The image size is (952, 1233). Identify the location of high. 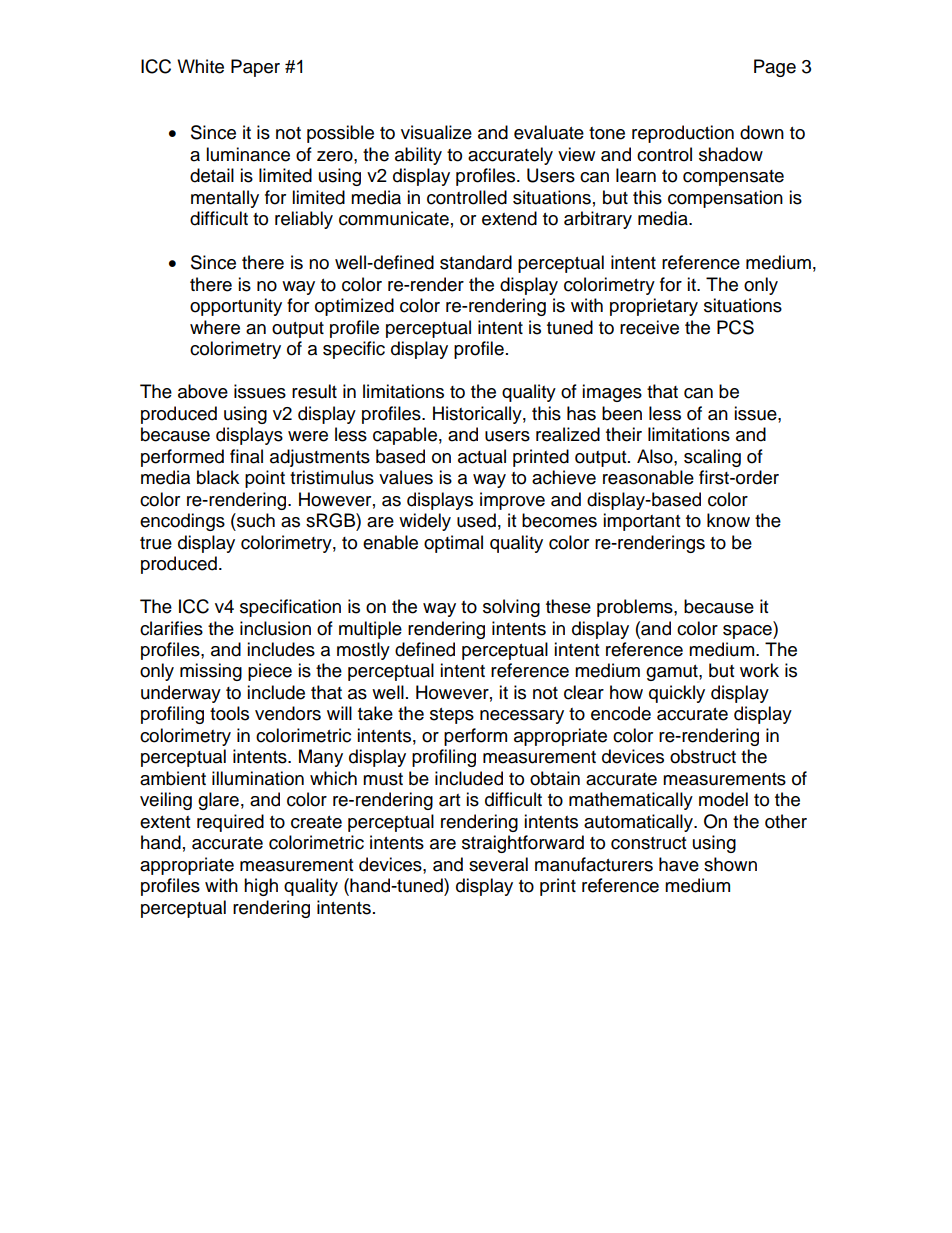
(261, 887).
